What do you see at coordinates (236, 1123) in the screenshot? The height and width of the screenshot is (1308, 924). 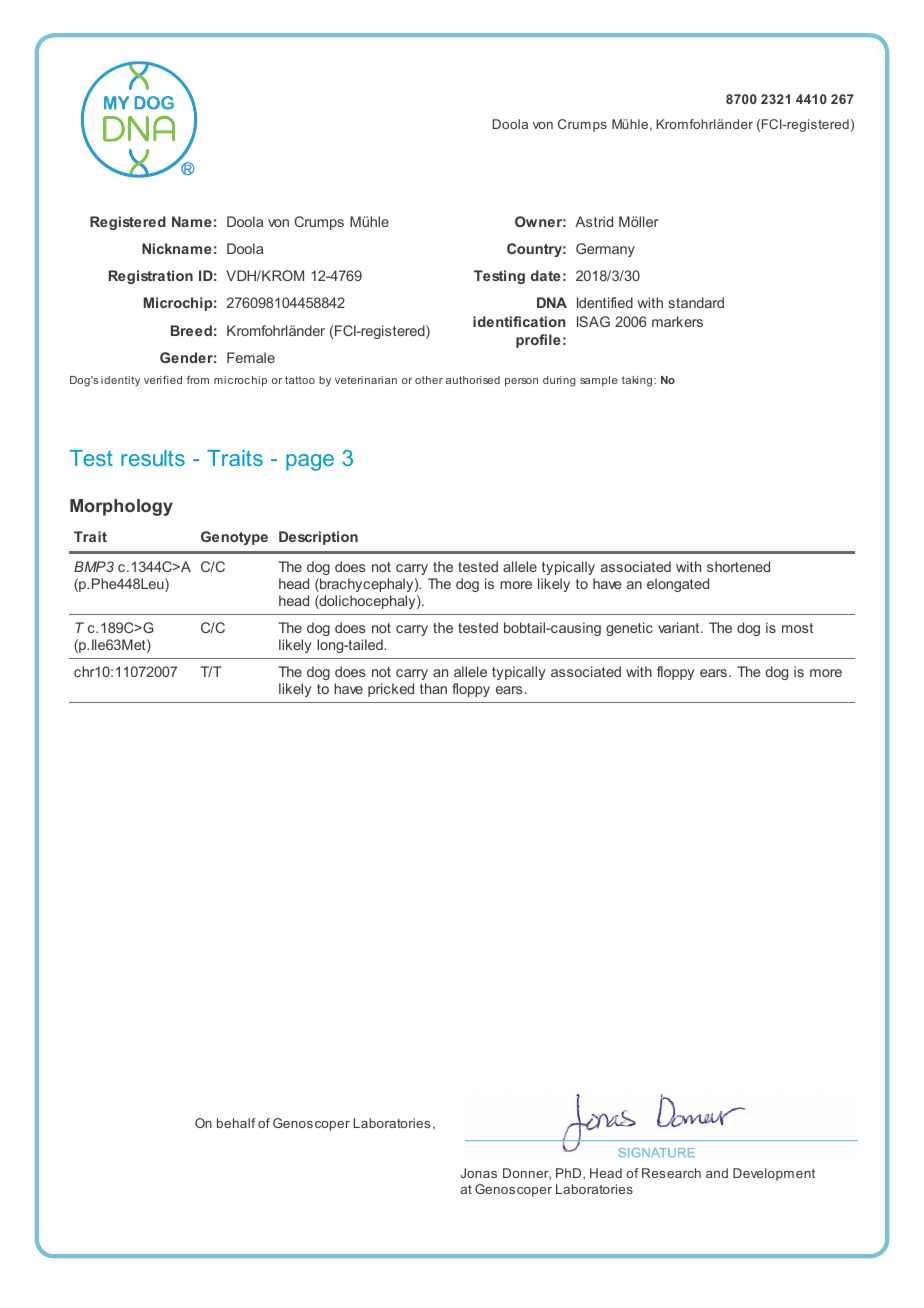 I see `behalf` at bounding box center [236, 1123].
